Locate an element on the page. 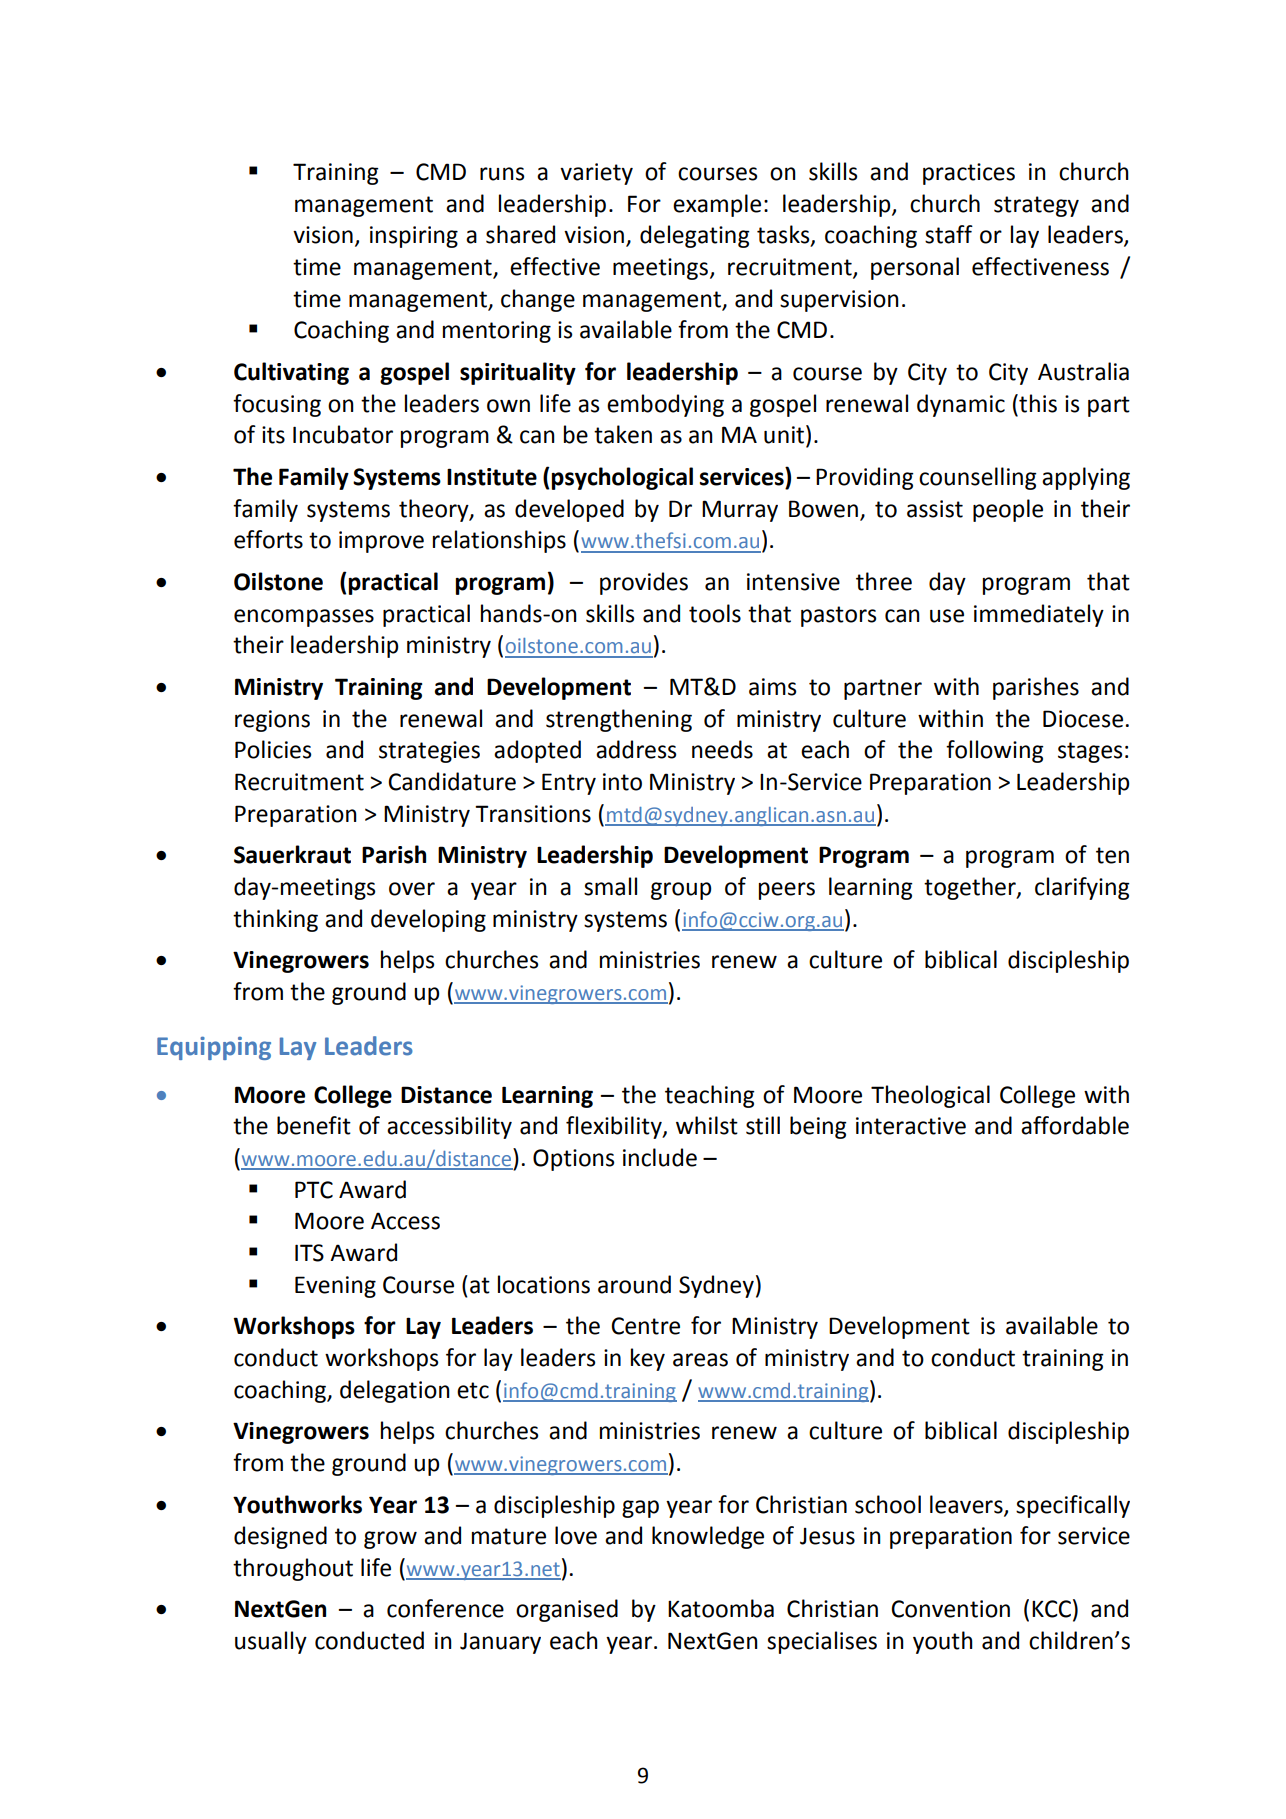 The height and width of the image is (1819, 1286). thinking is located at coordinates (275, 920).
